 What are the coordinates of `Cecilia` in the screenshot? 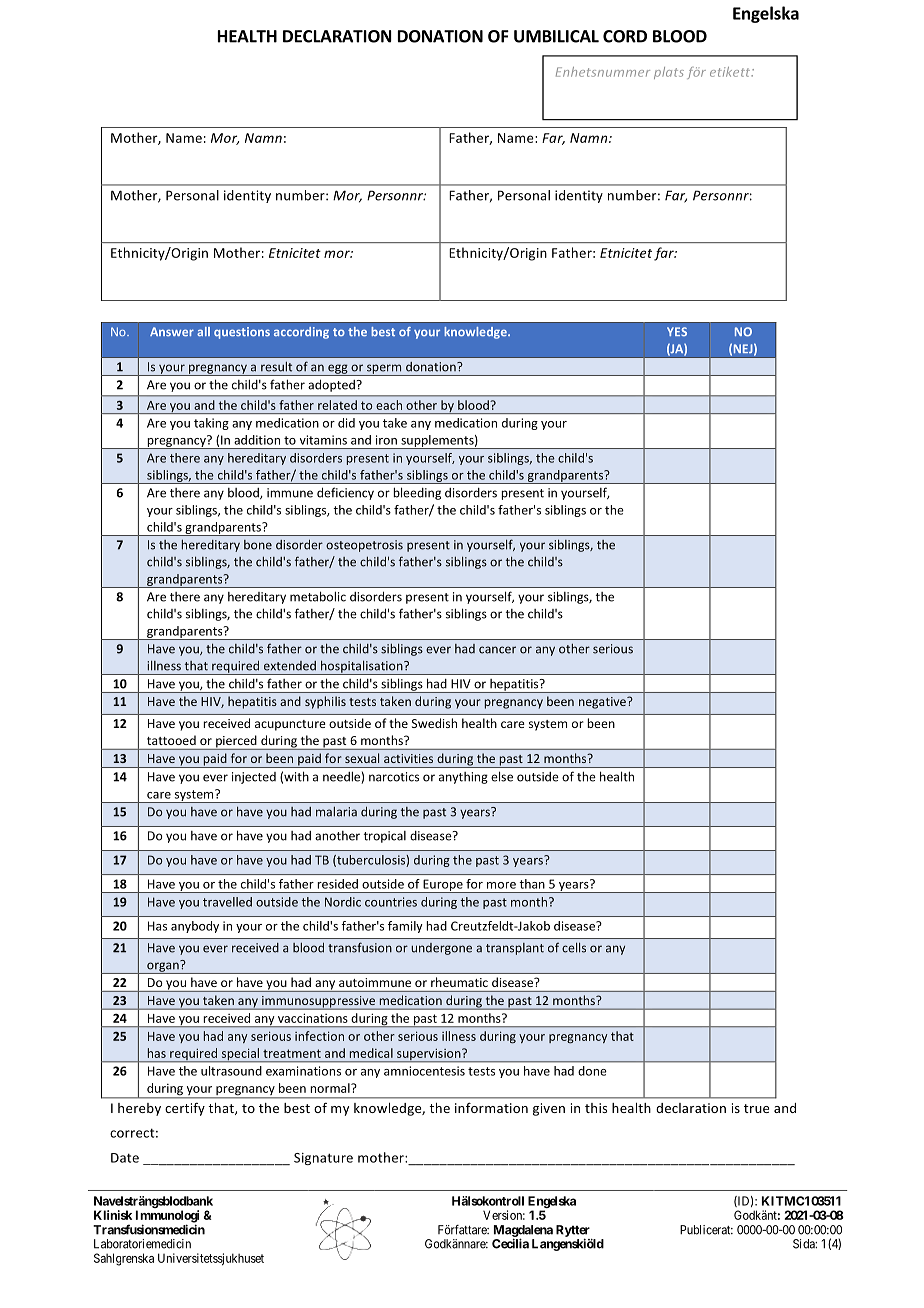 It's located at (510, 1243).
